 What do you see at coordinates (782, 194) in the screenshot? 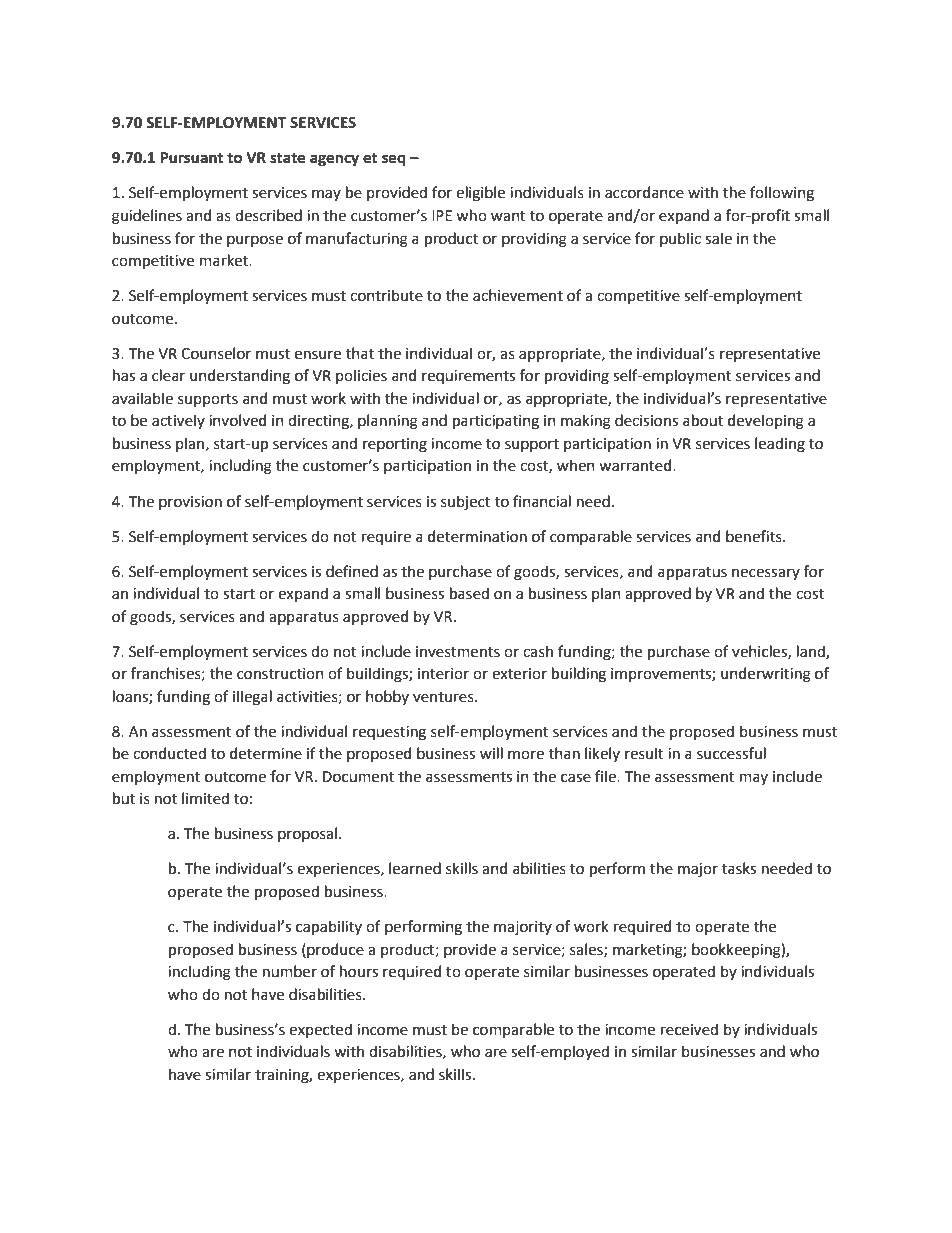
I see `following` at bounding box center [782, 194].
